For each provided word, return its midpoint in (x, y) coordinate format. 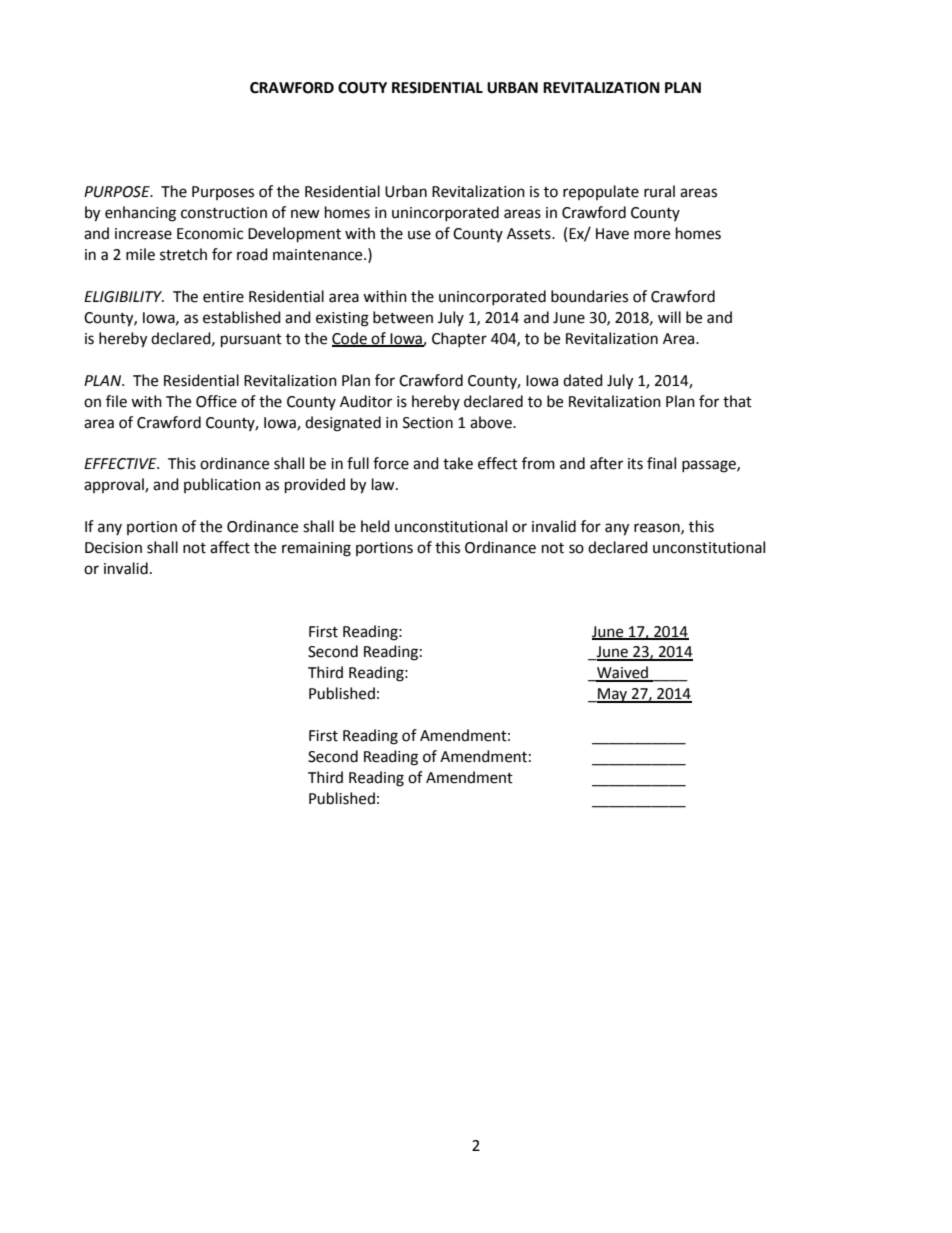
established (242, 317)
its (635, 464)
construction (224, 213)
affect (230, 547)
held (375, 526)
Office (216, 401)
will (669, 317)
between (403, 317)
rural (659, 191)
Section (428, 423)
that (737, 401)
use (419, 235)
